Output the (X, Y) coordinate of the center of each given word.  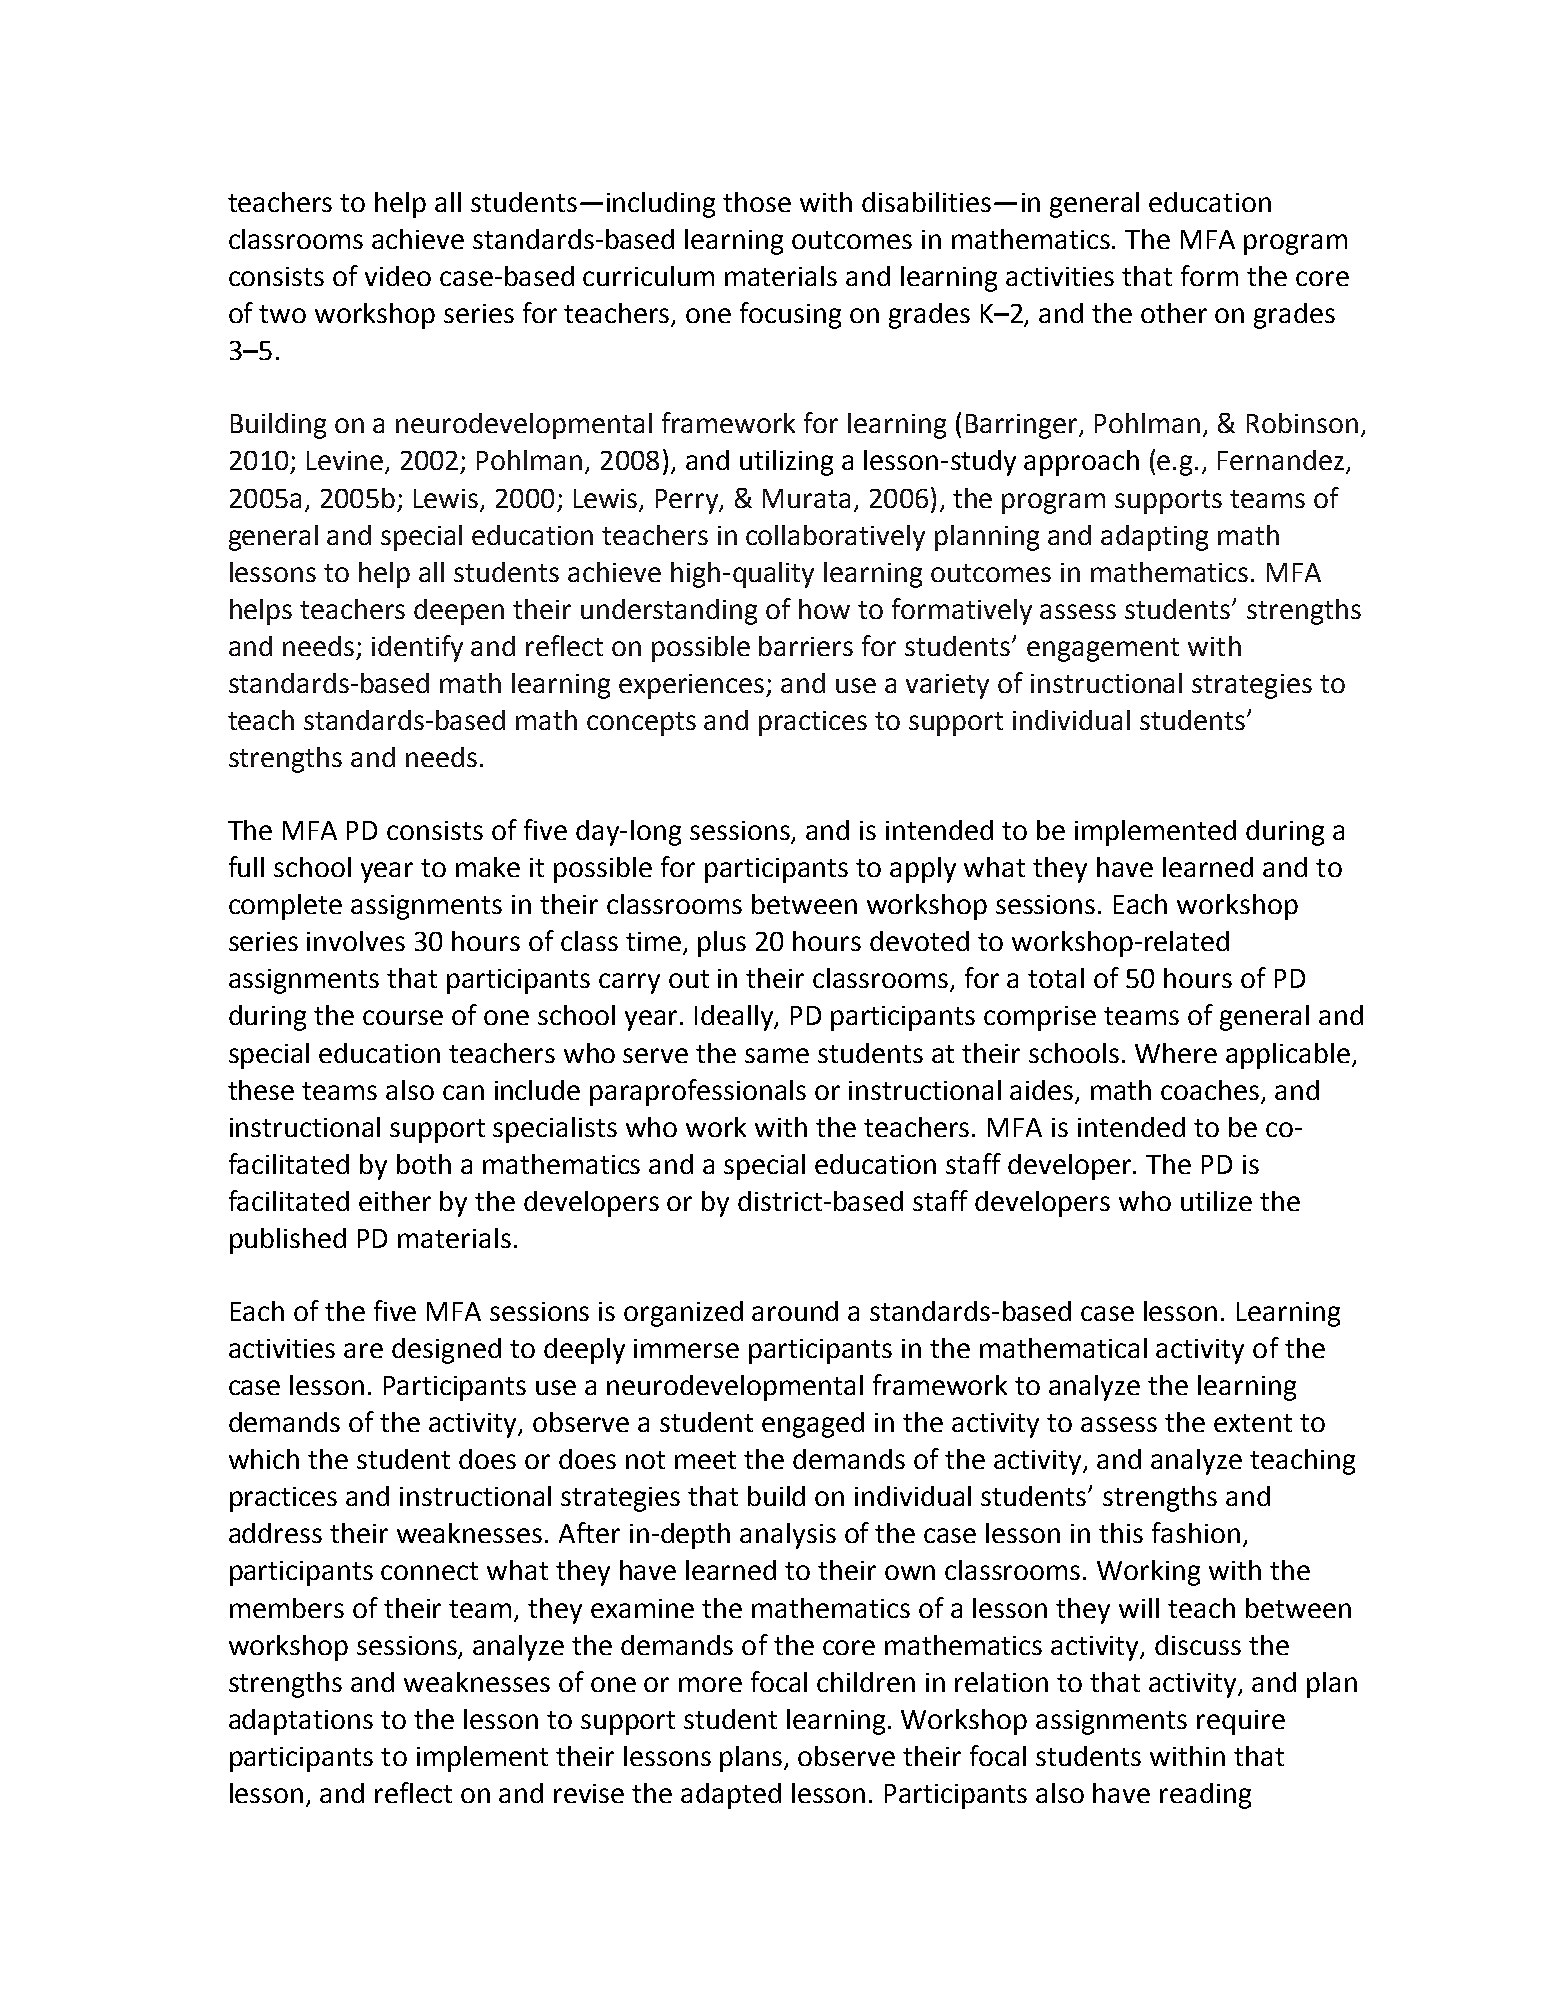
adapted (731, 1796)
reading (1205, 1796)
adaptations (301, 1722)
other (1174, 313)
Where (1176, 1053)
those (757, 202)
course (403, 1017)
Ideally (735, 1018)
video (398, 276)
